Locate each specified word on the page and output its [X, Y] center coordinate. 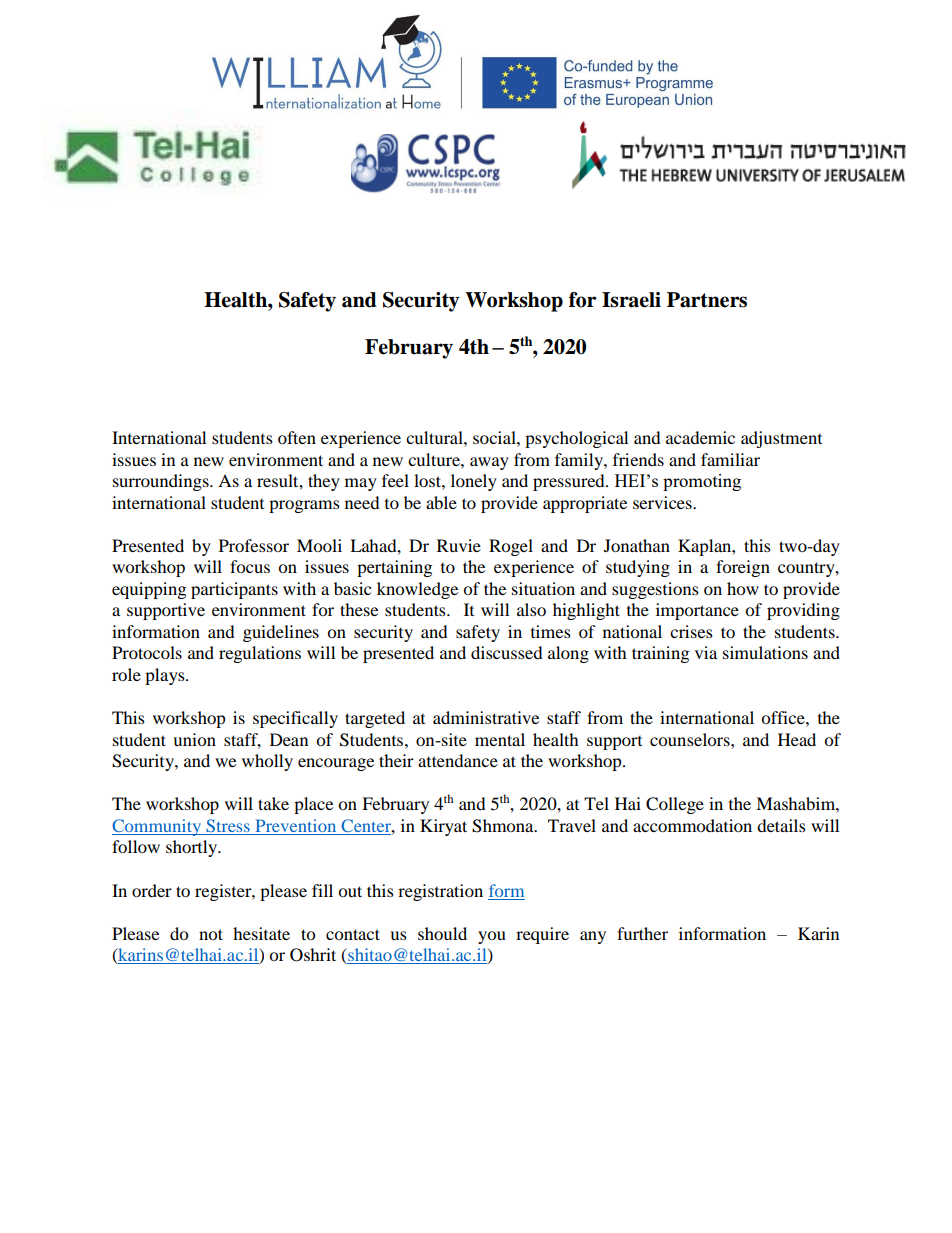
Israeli [631, 300]
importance [697, 611]
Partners [707, 300]
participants [234, 590]
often [297, 437]
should [442, 933]
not [211, 934]
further [642, 933]
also [531, 609]
